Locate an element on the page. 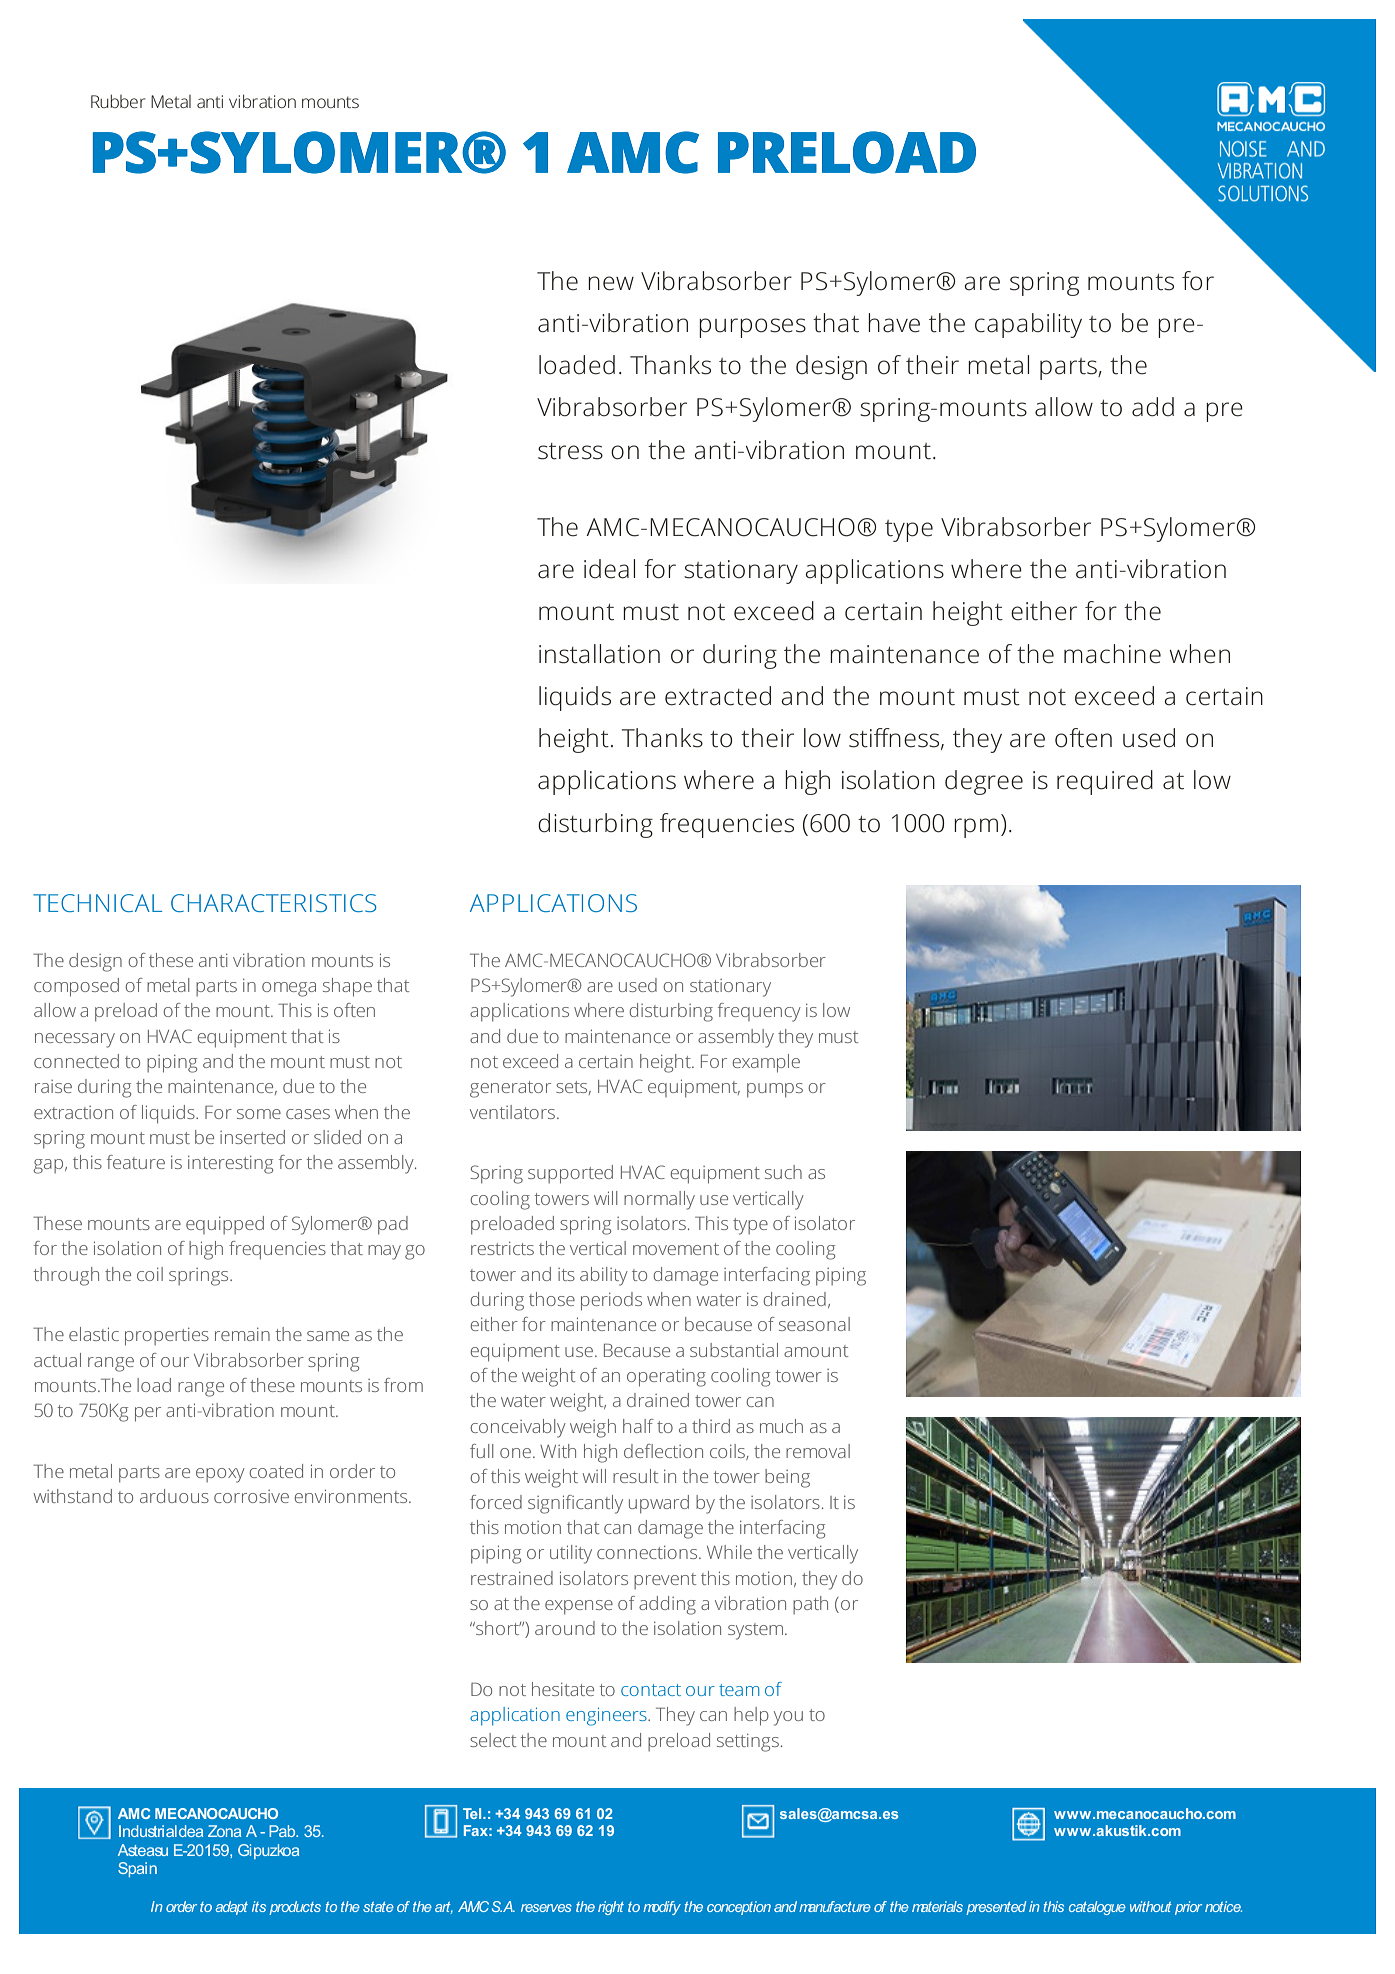 Image resolution: width=1395 pixels, height=1974 pixels. new is located at coordinates (611, 283).
